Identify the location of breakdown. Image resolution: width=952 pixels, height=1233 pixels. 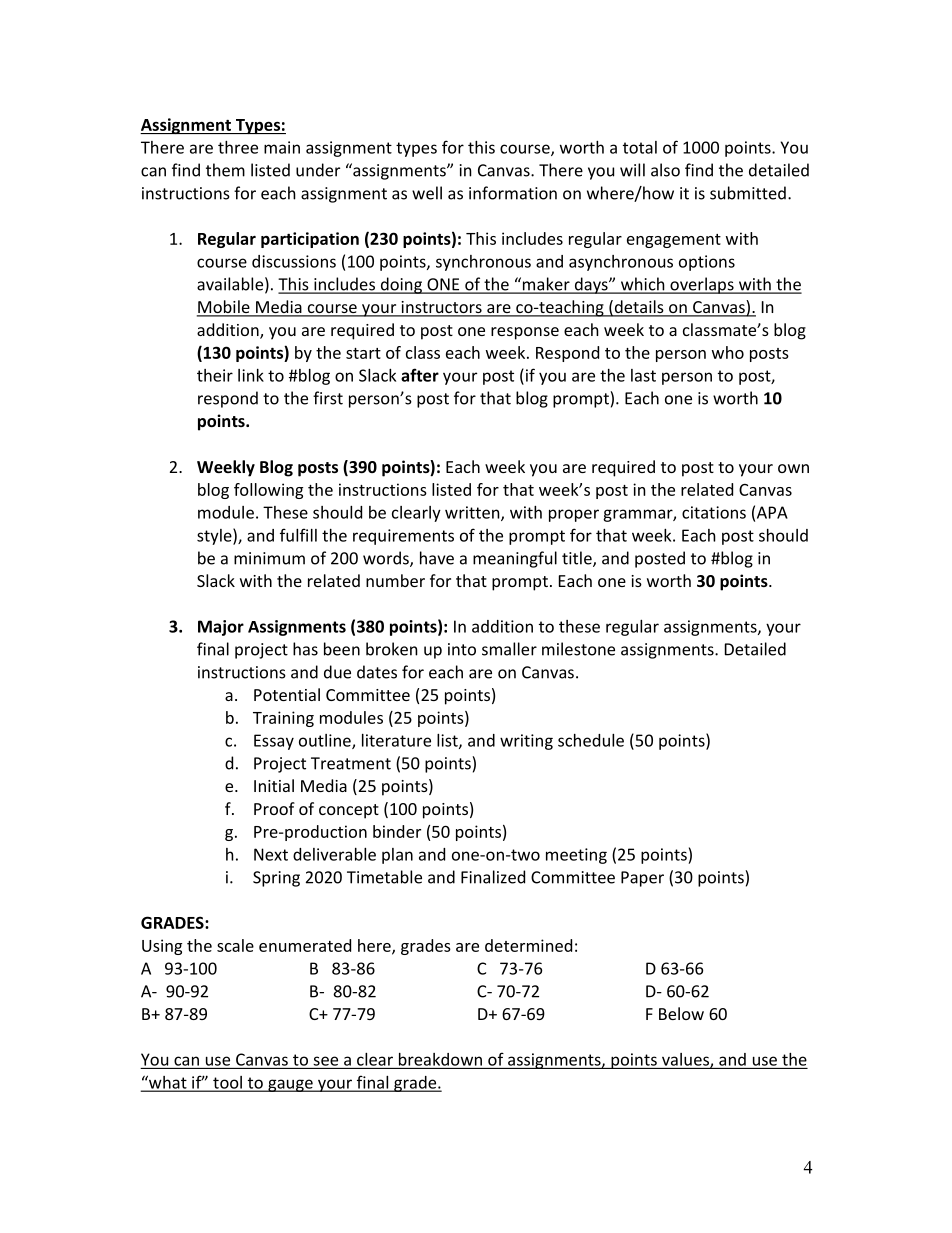
(440, 1059).
